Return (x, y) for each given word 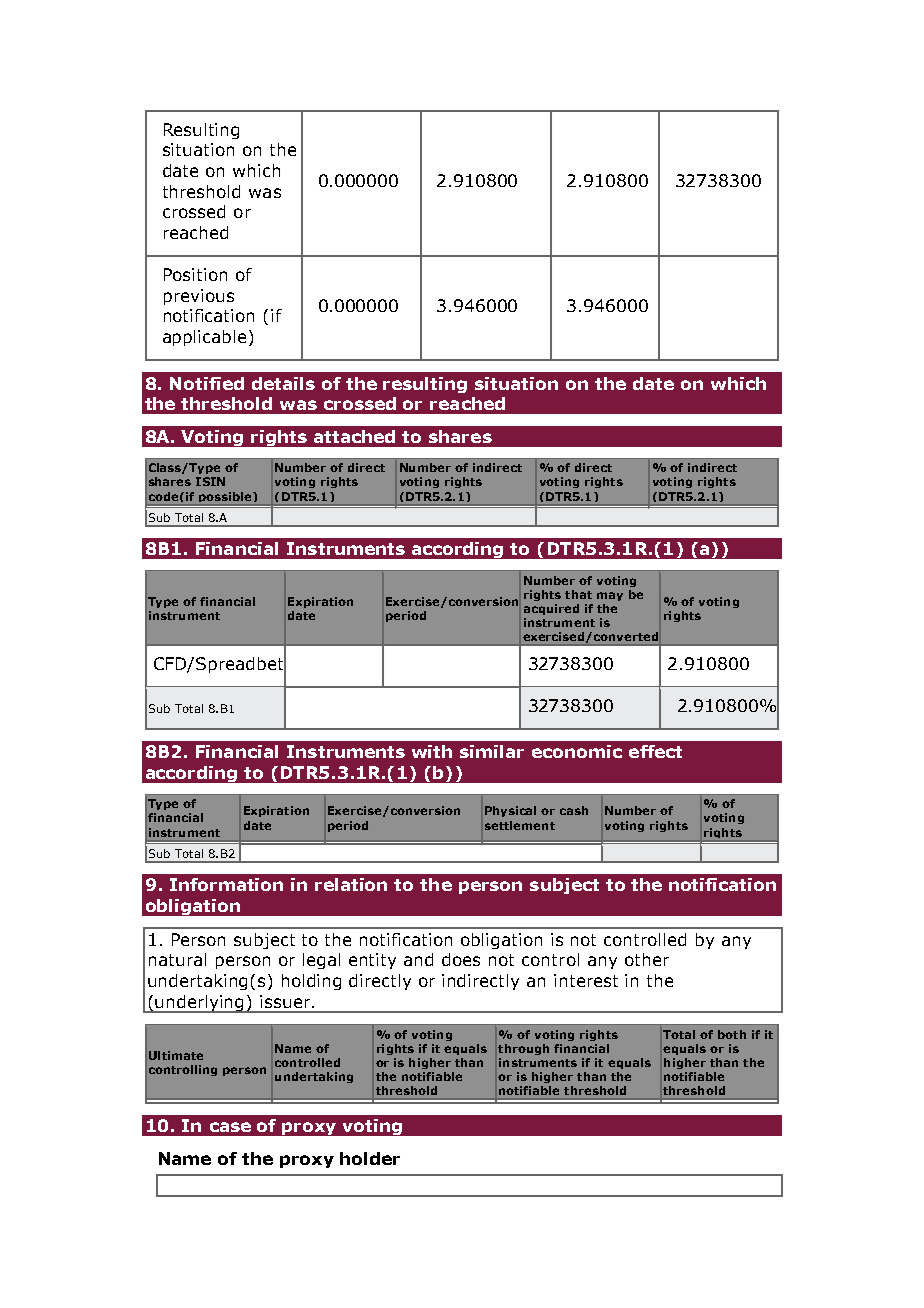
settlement (520, 825)
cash (574, 810)
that (578, 594)
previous (199, 297)
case (230, 1127)
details (283, 383)
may (610, 596)
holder (370, 1158)
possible (226, 497)
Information (226, 884)
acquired (551, 609)
